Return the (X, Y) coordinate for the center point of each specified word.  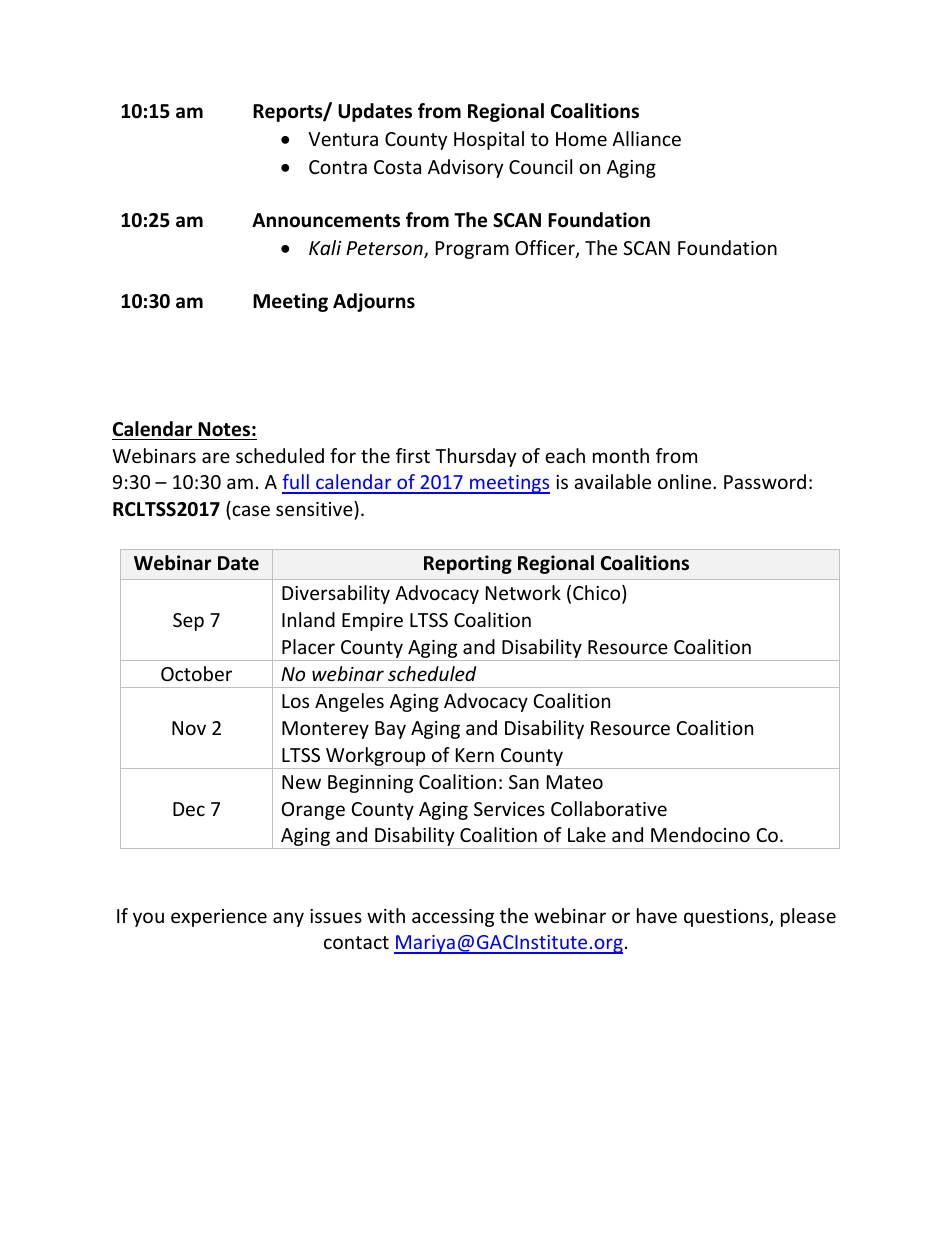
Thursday (475, 457)
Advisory (465, 168)
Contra (338, 167)
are (216, 457)
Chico (598, 594)
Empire (372, 622)
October (196, 673)
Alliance (646, 138)
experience (219, 918)
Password (765, 481)
